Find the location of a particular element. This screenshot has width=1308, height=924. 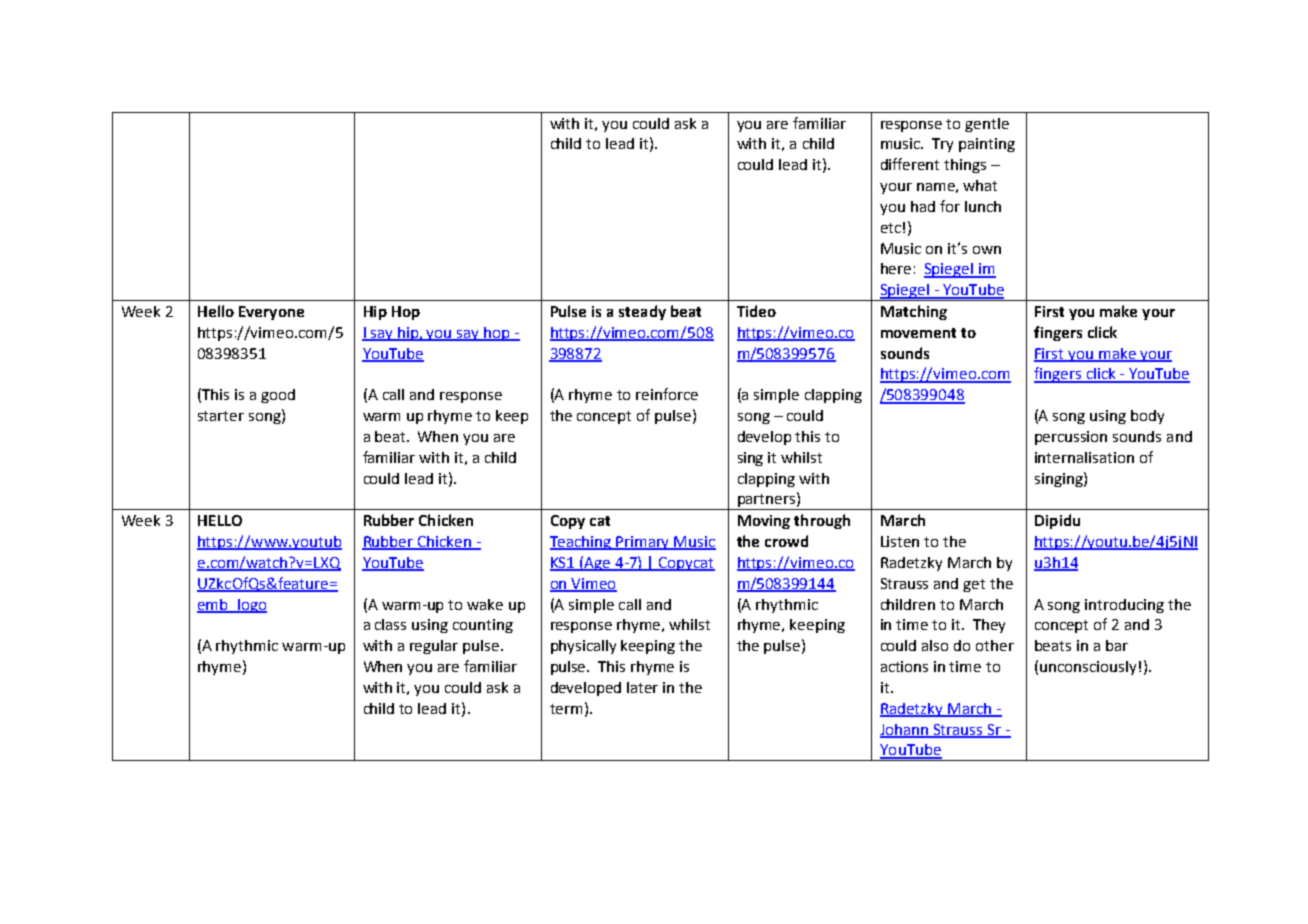

different is located at coordinates (910, 164).
